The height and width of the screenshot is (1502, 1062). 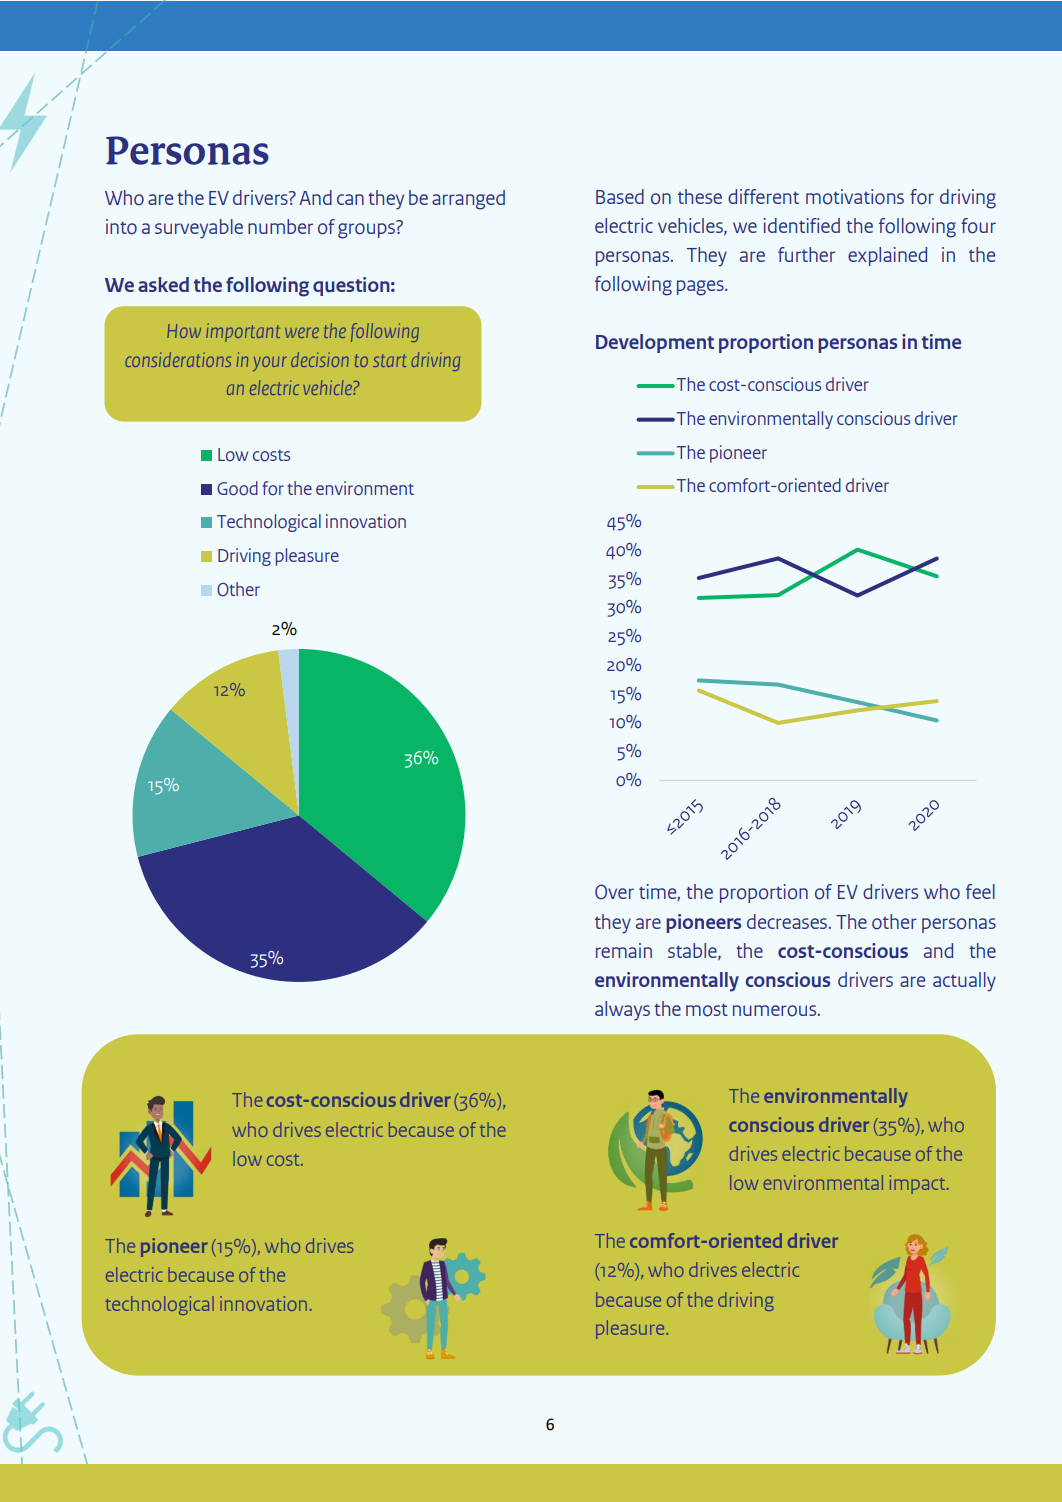 I want to click on numerous, so click(x=776, y=1011).
